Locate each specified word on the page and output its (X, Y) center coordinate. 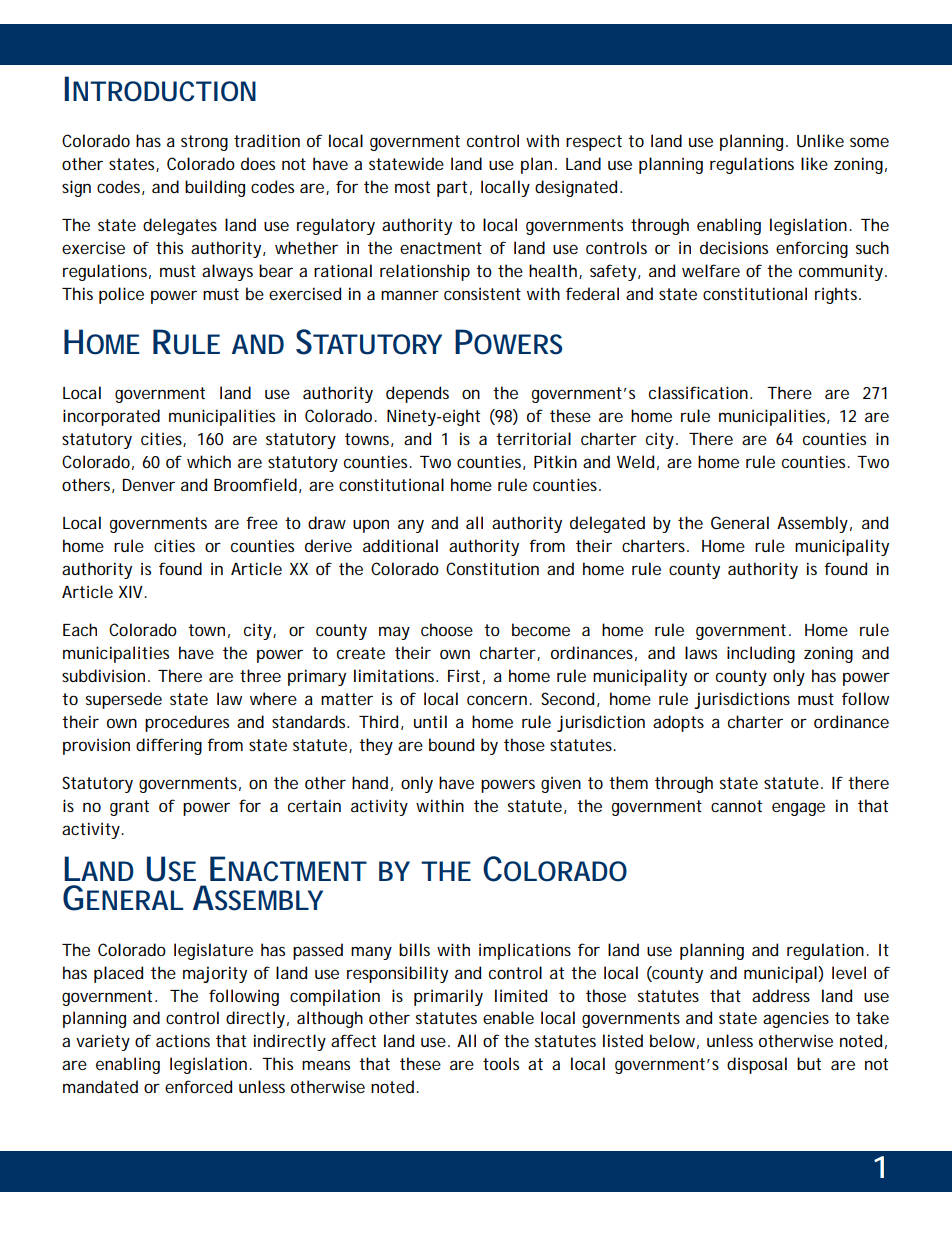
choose (447, 629)
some (869, 142)
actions (183, 1040)
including (761, 654)
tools (501, 1063)
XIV (131, 592)
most (412, 187)
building (215, 188)
